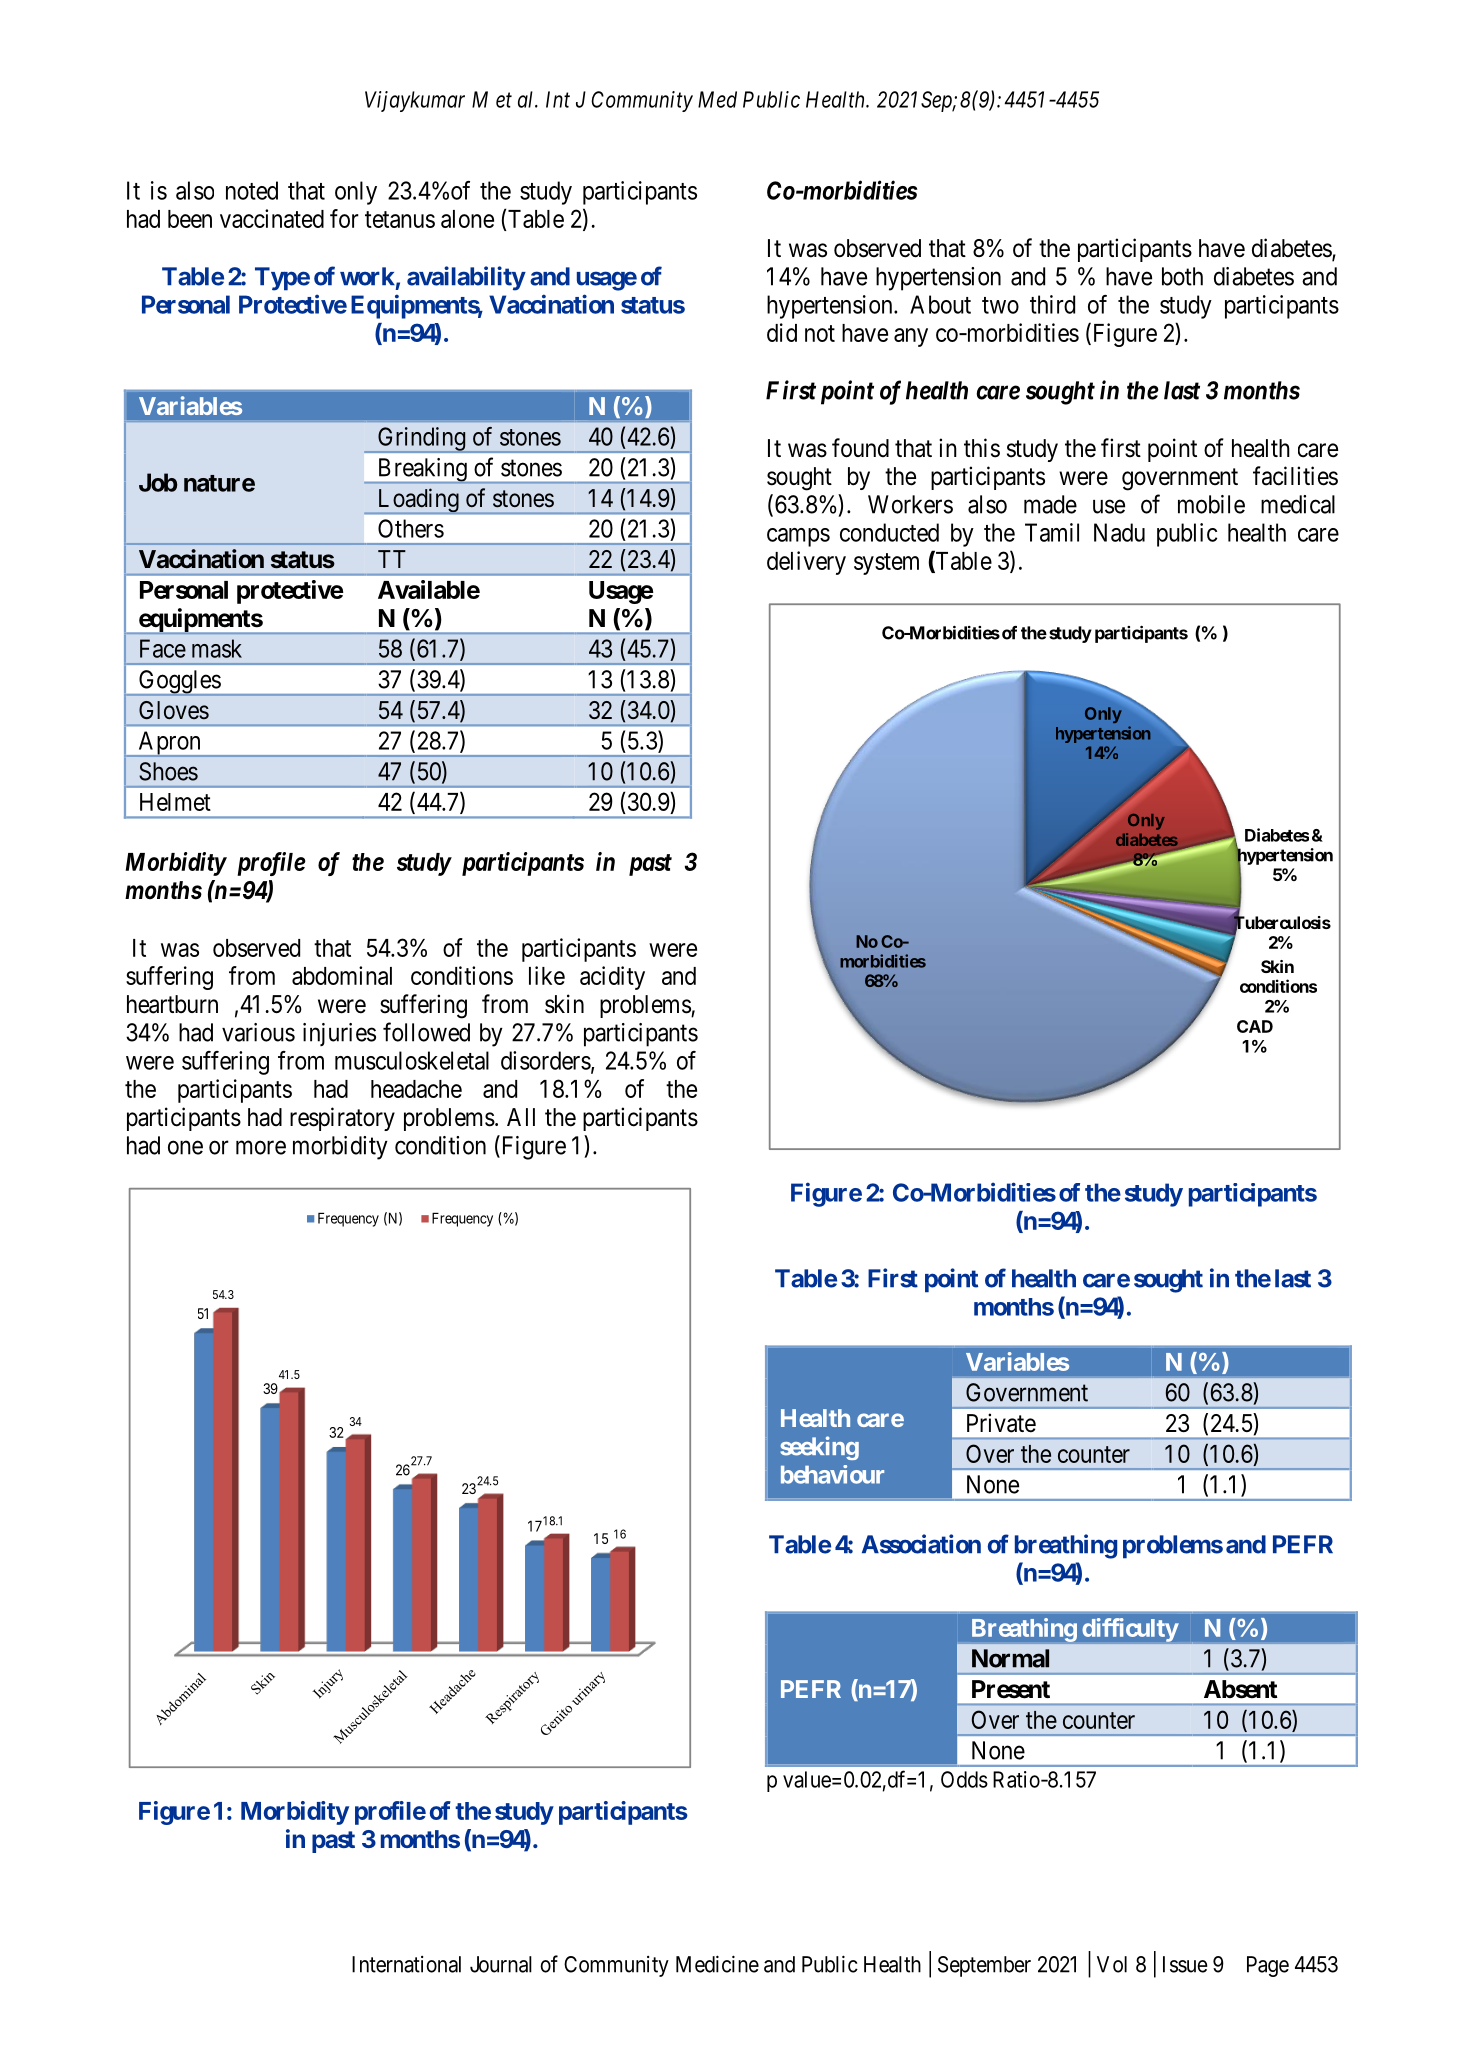  Describe the element at coordinates (717, 1964) in the screenshot. I see `Medicine` at that location.
